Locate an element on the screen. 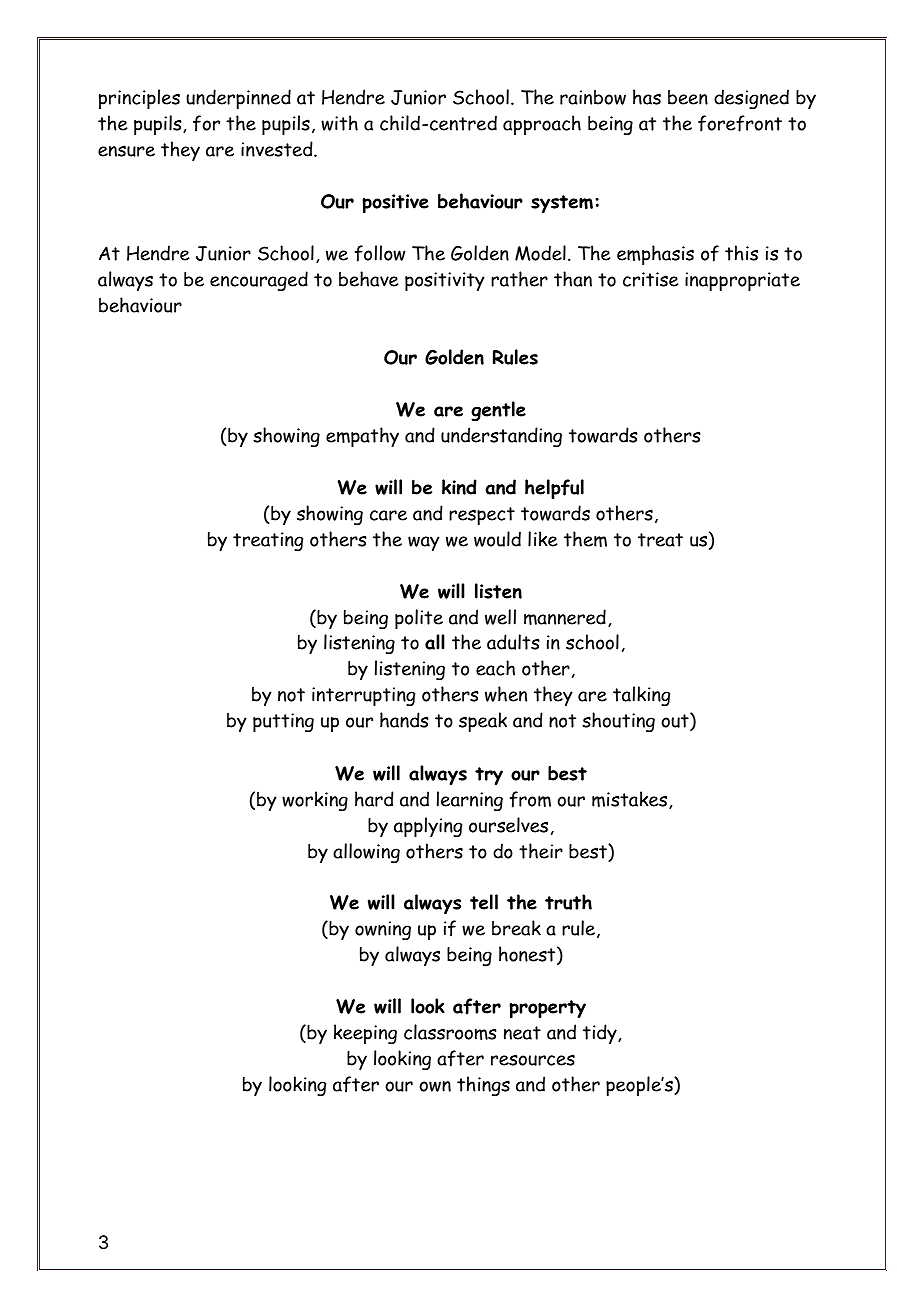 The width and height of the screenshot is (924, 1308). been is located at coordinates (688, 97).
